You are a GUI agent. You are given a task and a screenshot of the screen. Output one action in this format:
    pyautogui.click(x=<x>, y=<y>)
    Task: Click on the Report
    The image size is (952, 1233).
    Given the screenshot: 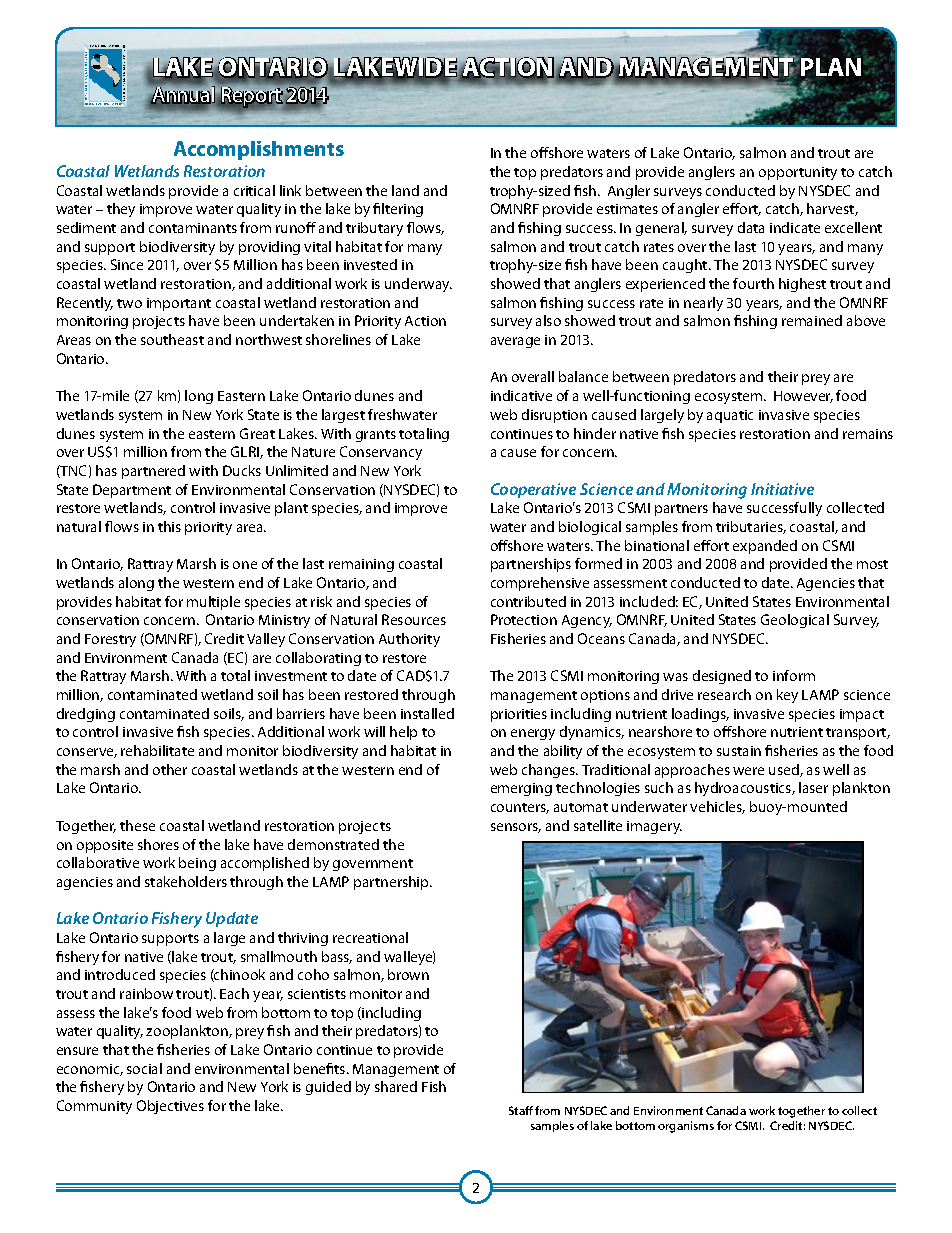 What is the action you would take?
    pyautogui.click(x=252, y=97)
